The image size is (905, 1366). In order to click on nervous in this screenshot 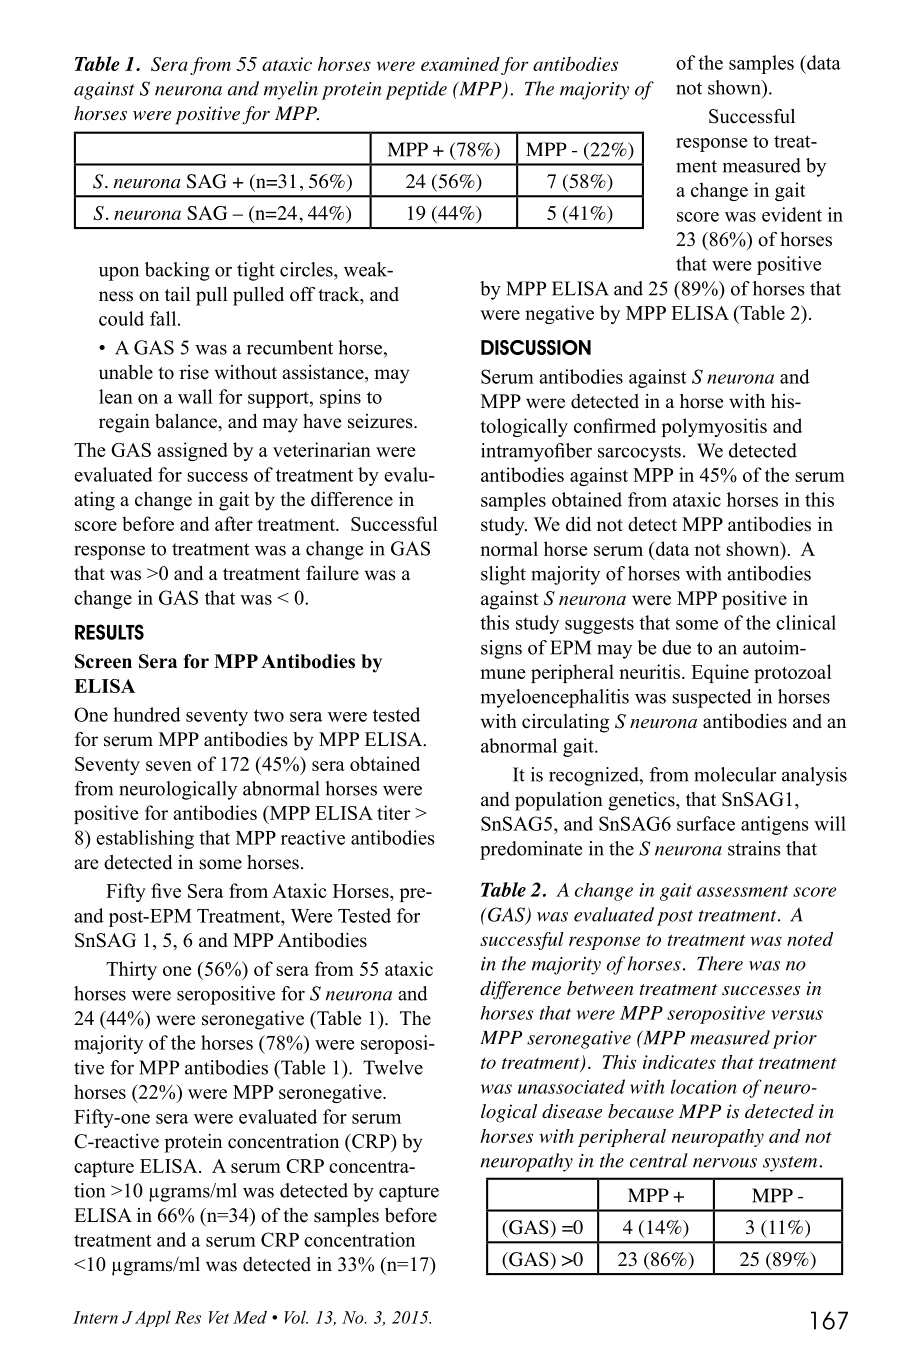, I will do `click(725, 1163)`.
